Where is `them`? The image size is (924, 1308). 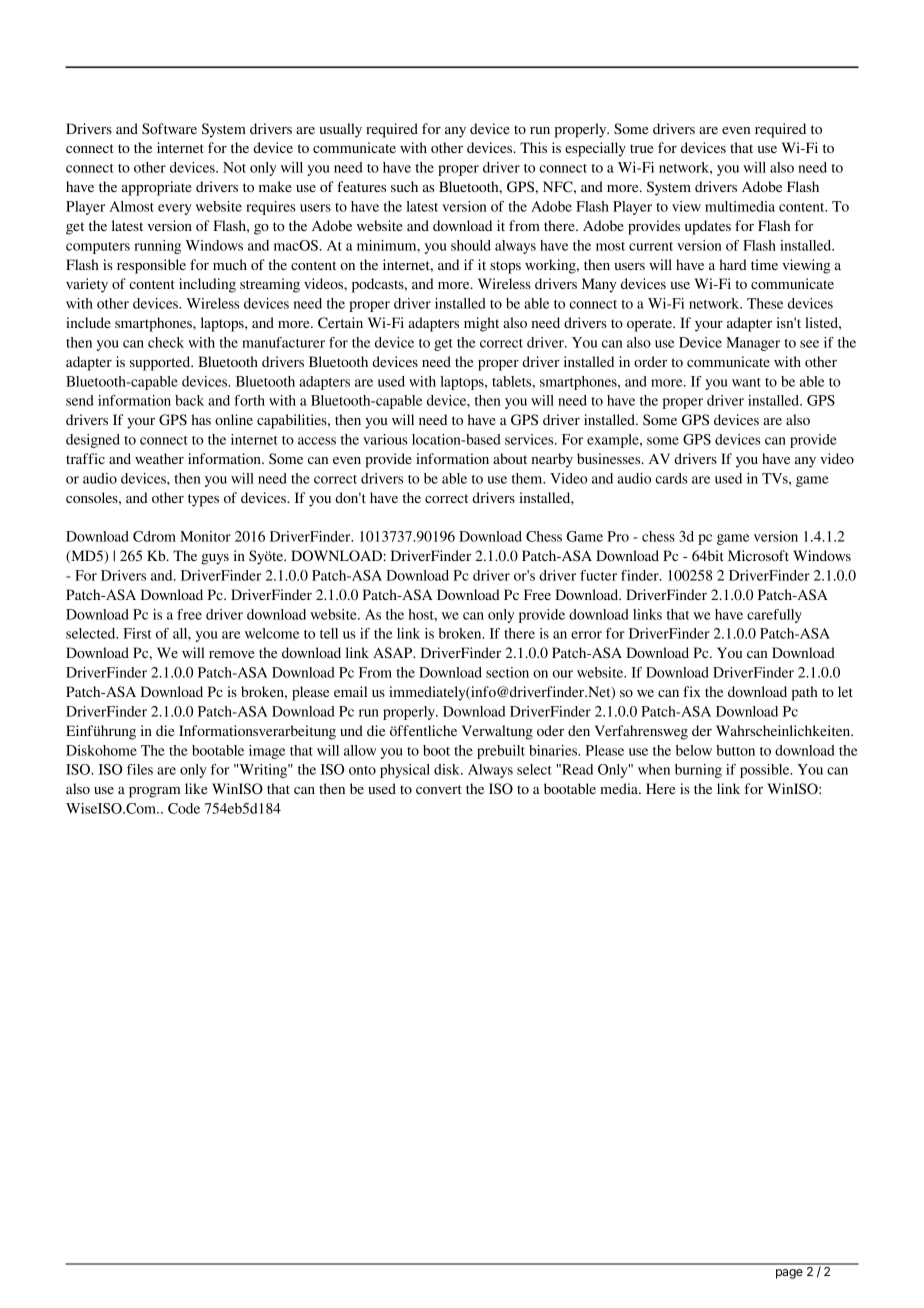 them is located at coordinates (528, 478).
